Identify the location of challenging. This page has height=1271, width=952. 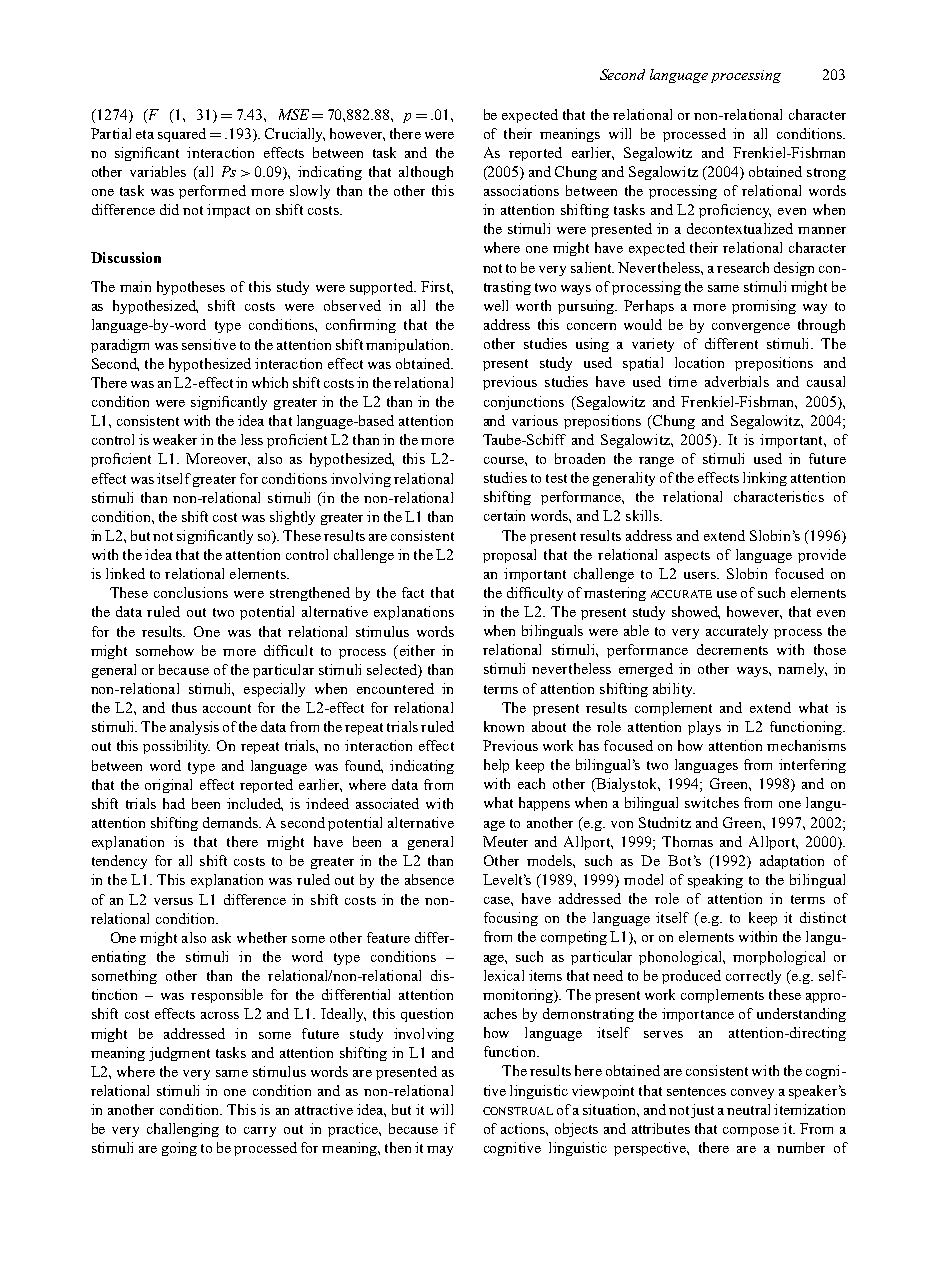
(183, 1130).
